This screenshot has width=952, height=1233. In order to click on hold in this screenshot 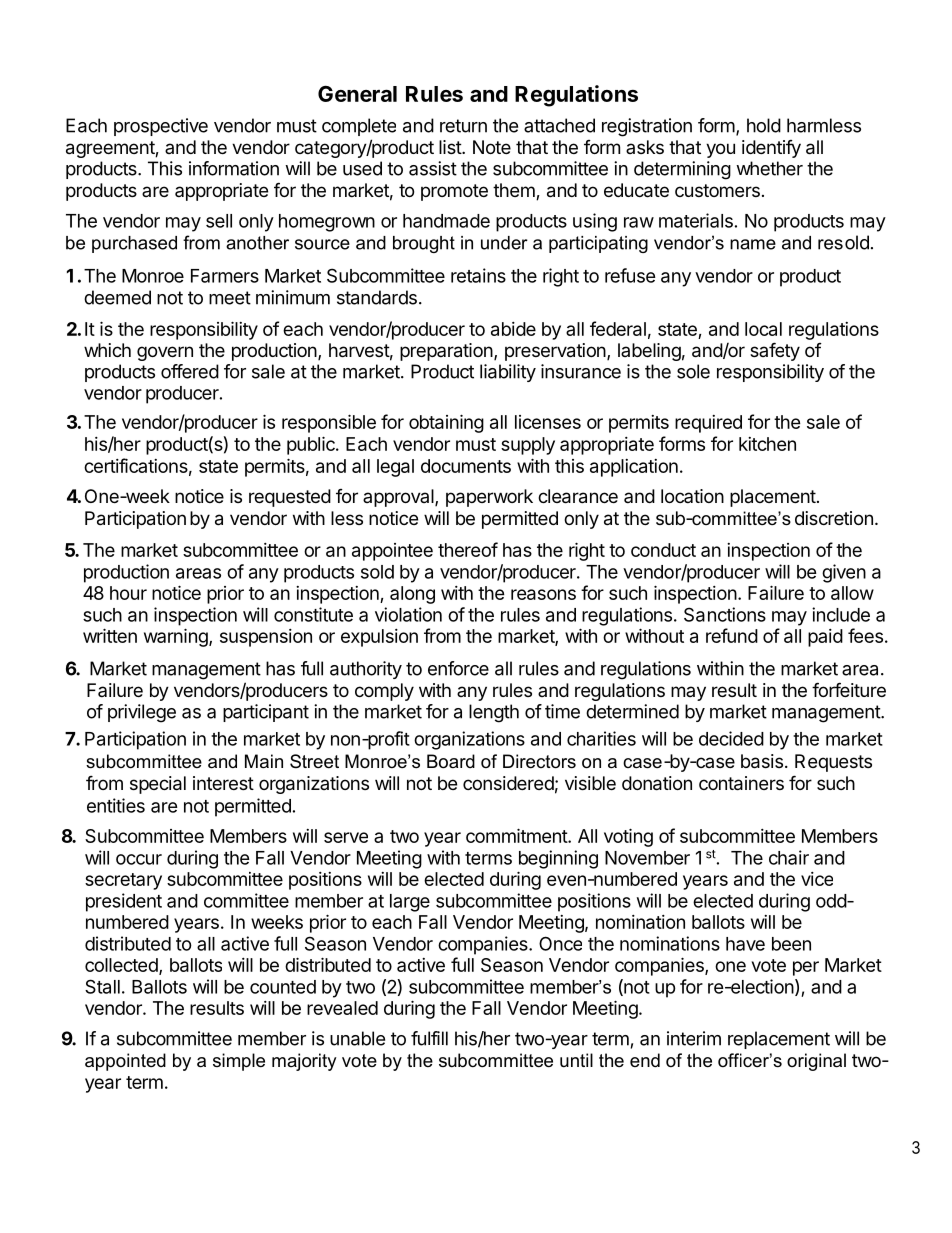, I will do `click(764, 125)`.
